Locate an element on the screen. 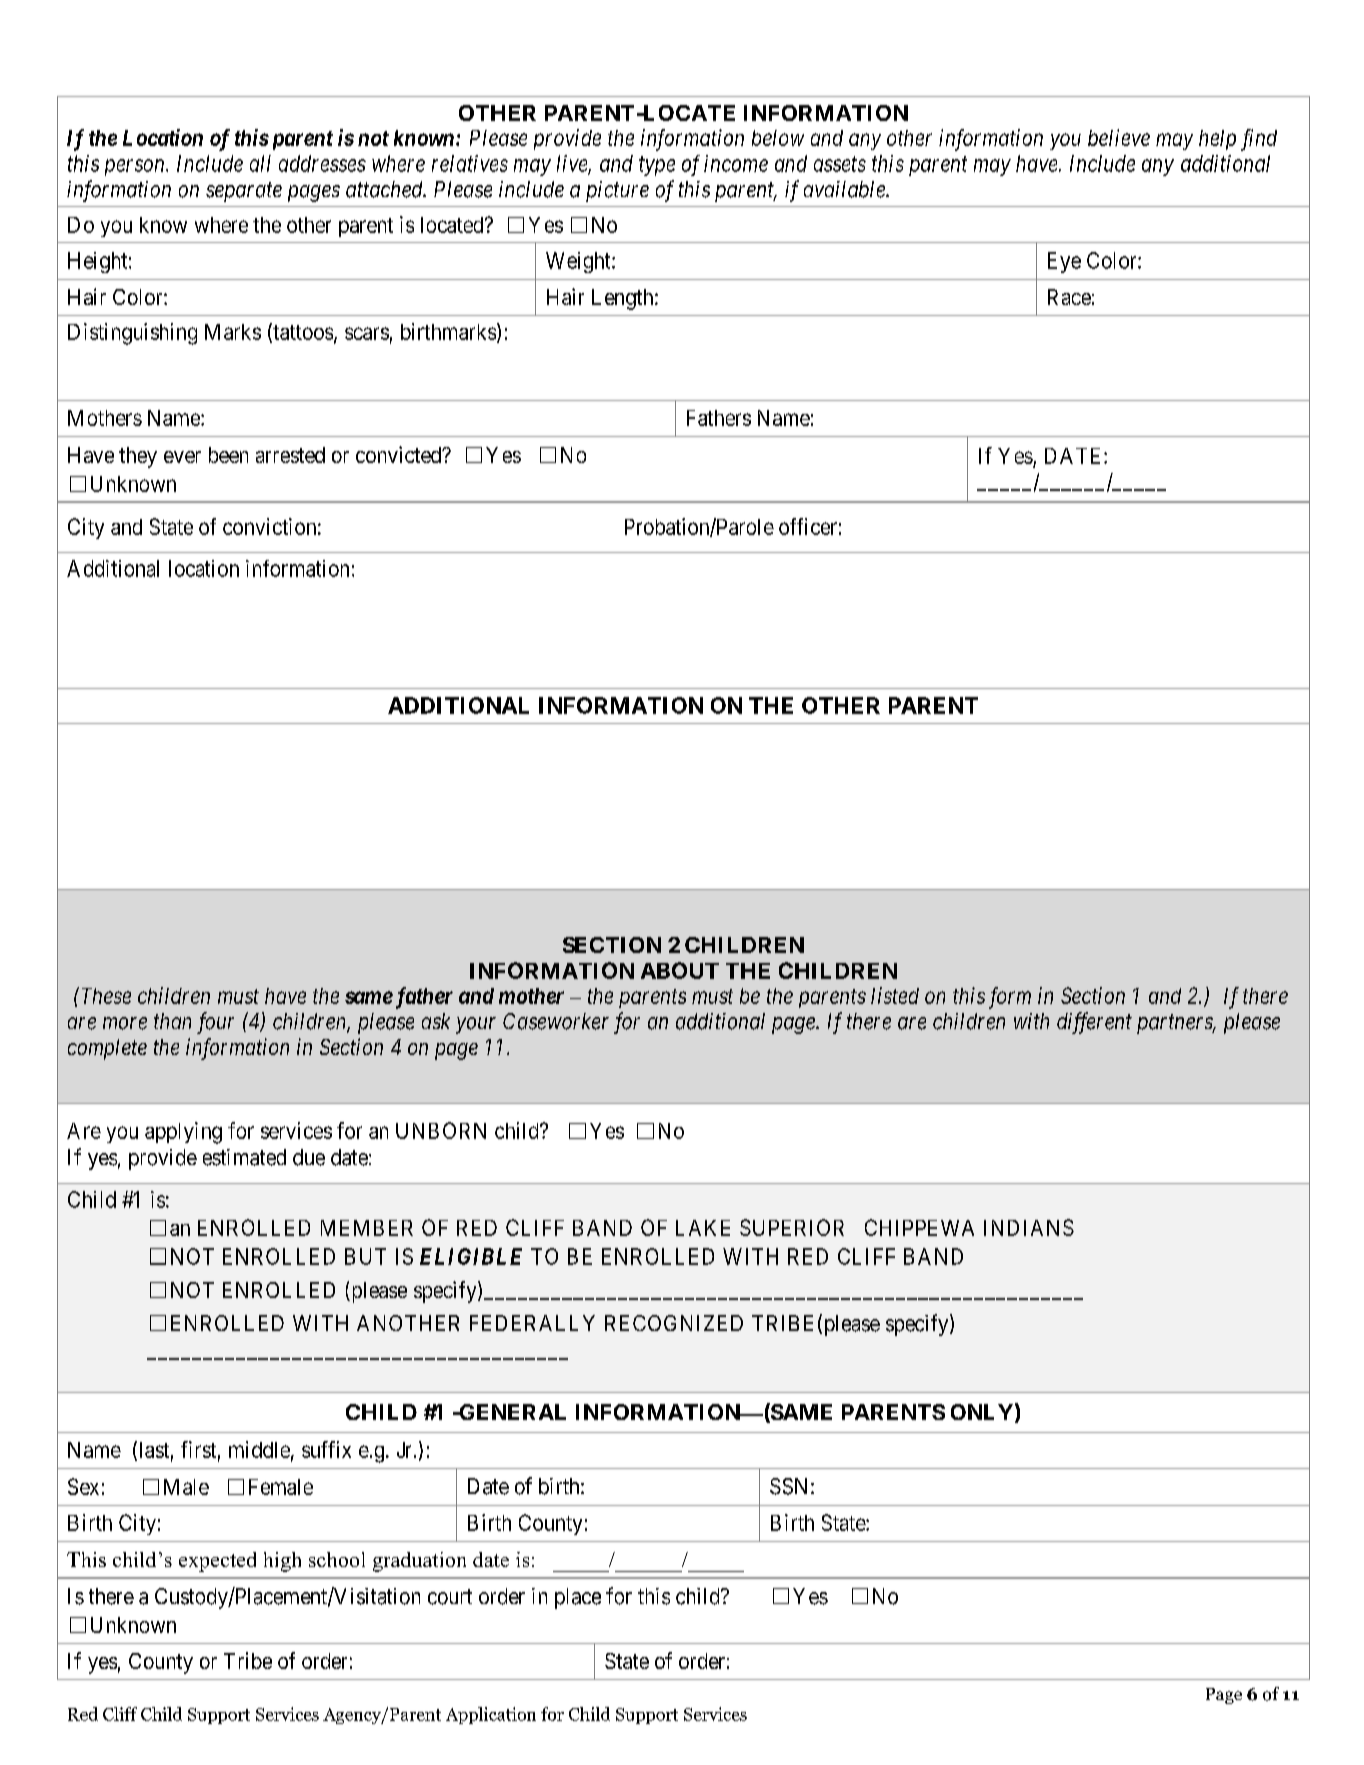 The image size is (1364, 1765). type is located at coordinates (657, 166).
